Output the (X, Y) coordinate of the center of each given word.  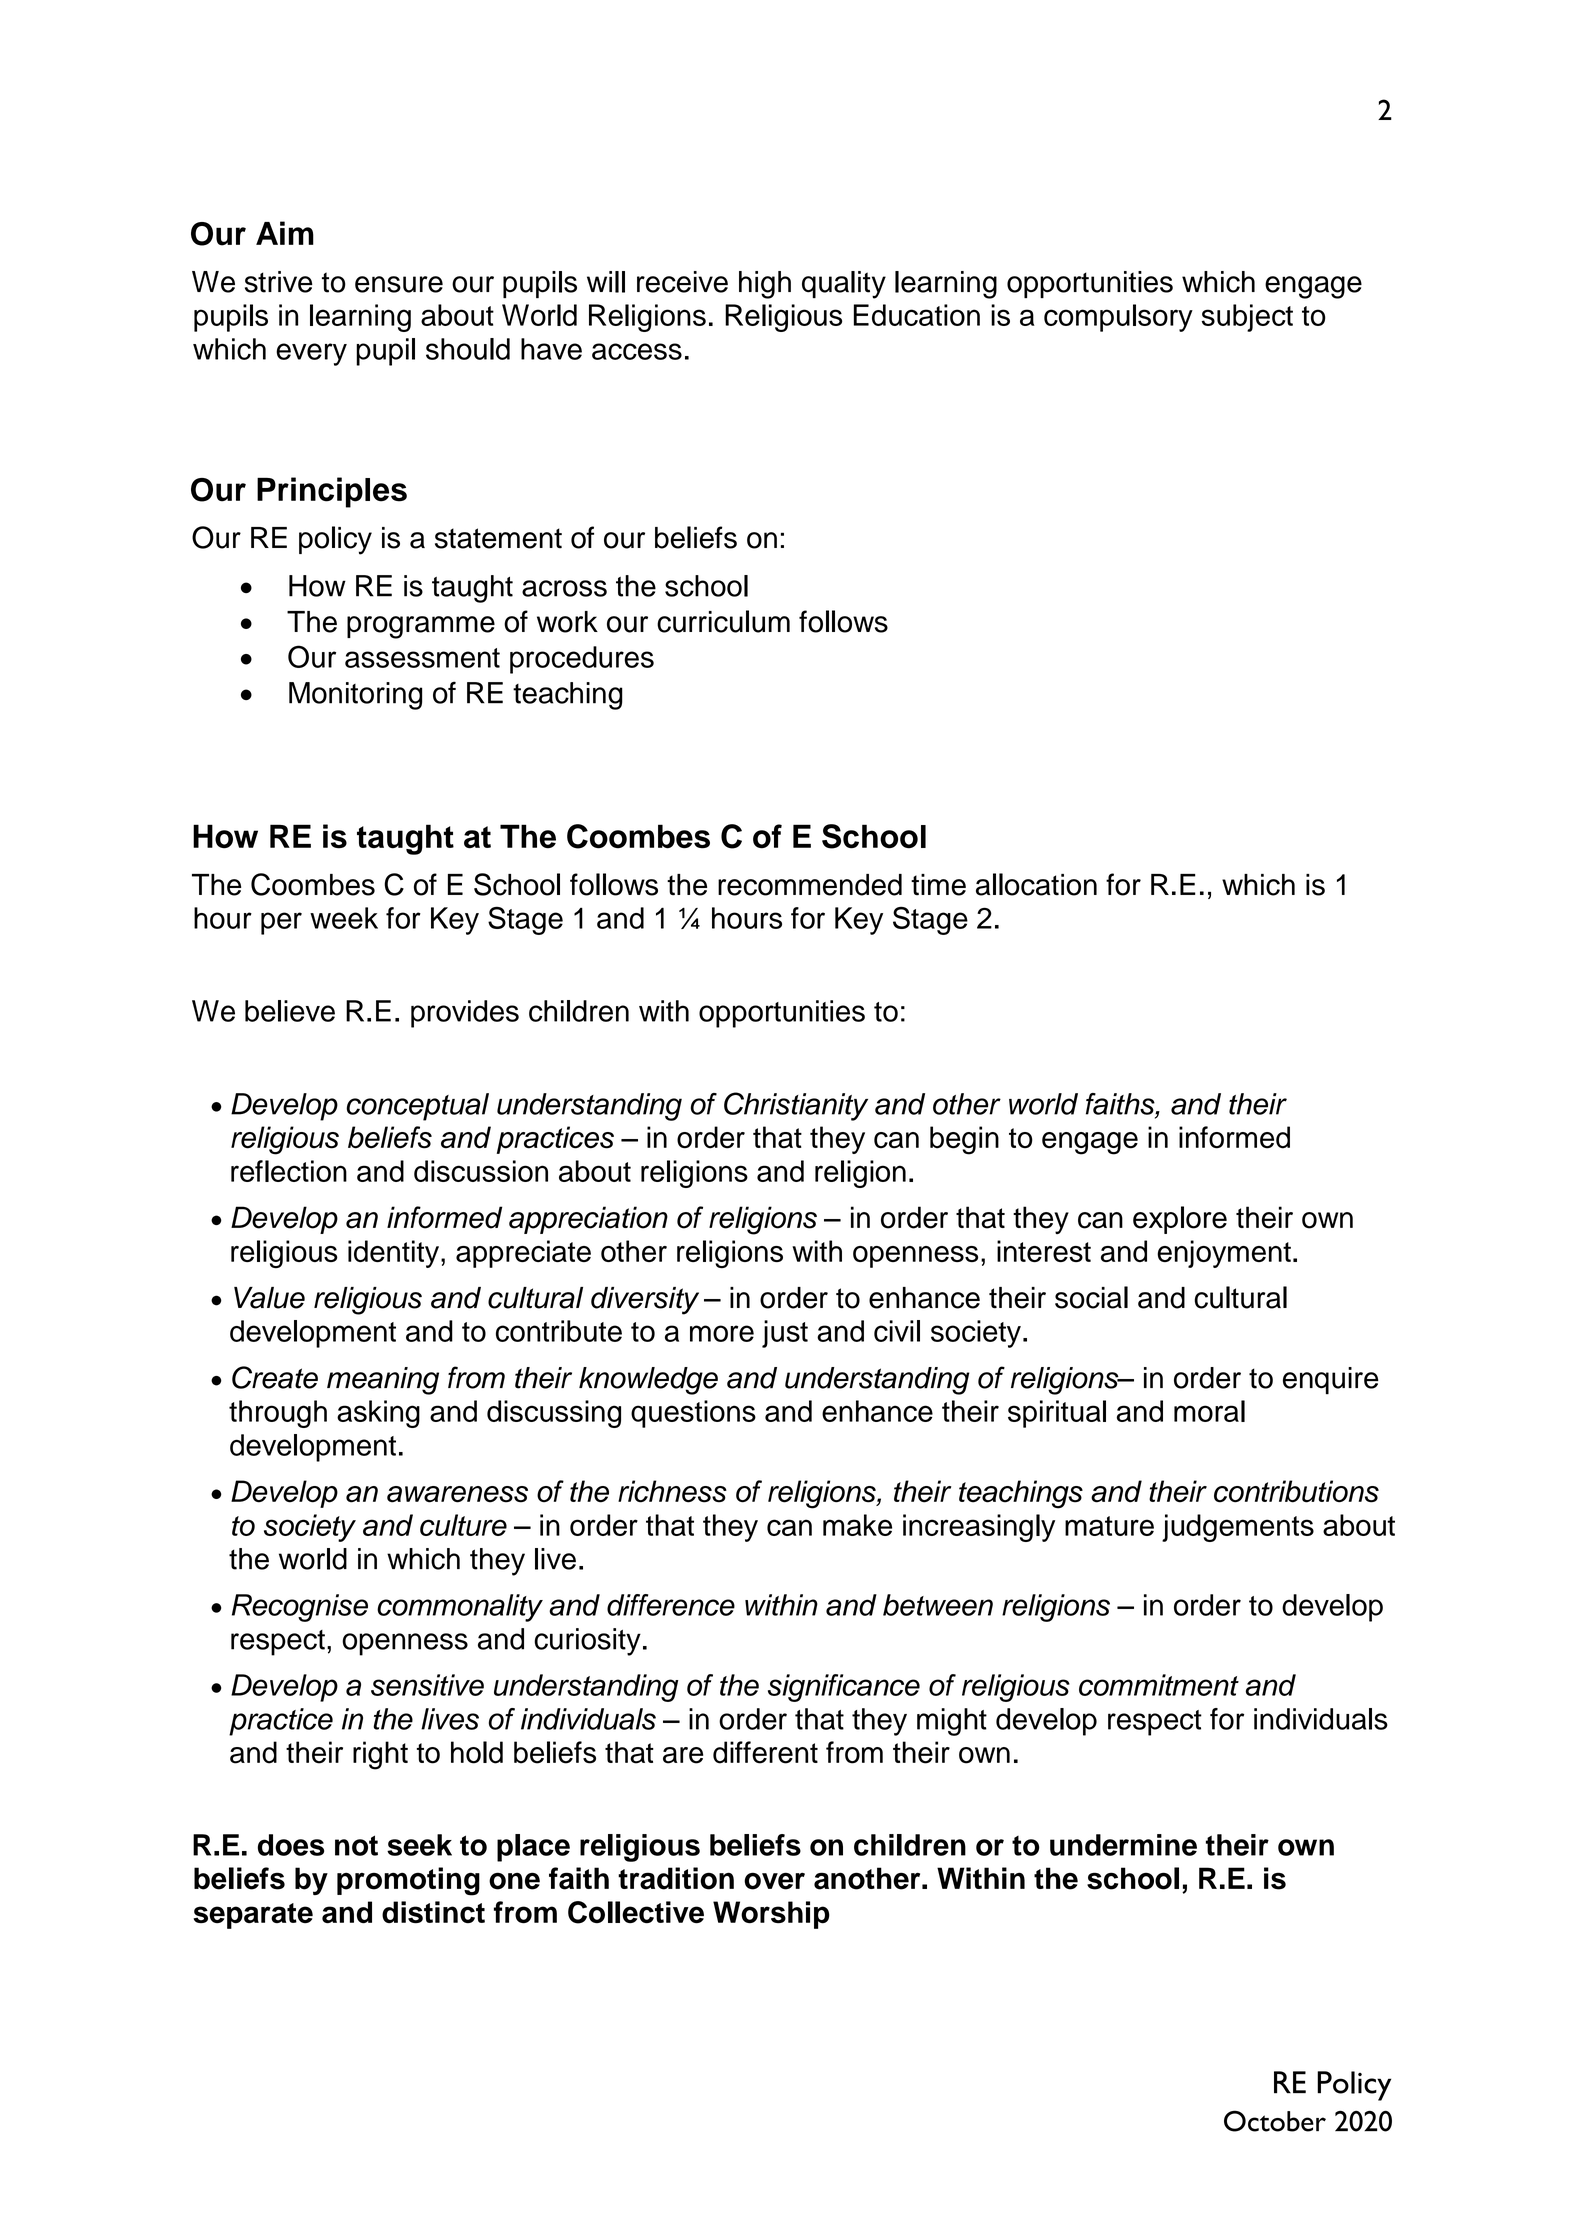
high (765, 285)
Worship (771, 1915)
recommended (810, 885)
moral (1209, 1411)
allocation (1036, 884)
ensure (399, 284)
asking (378, 1414)
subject (1247, 318)
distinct (433, 1912)
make (857, 1525)
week (344, 918)
